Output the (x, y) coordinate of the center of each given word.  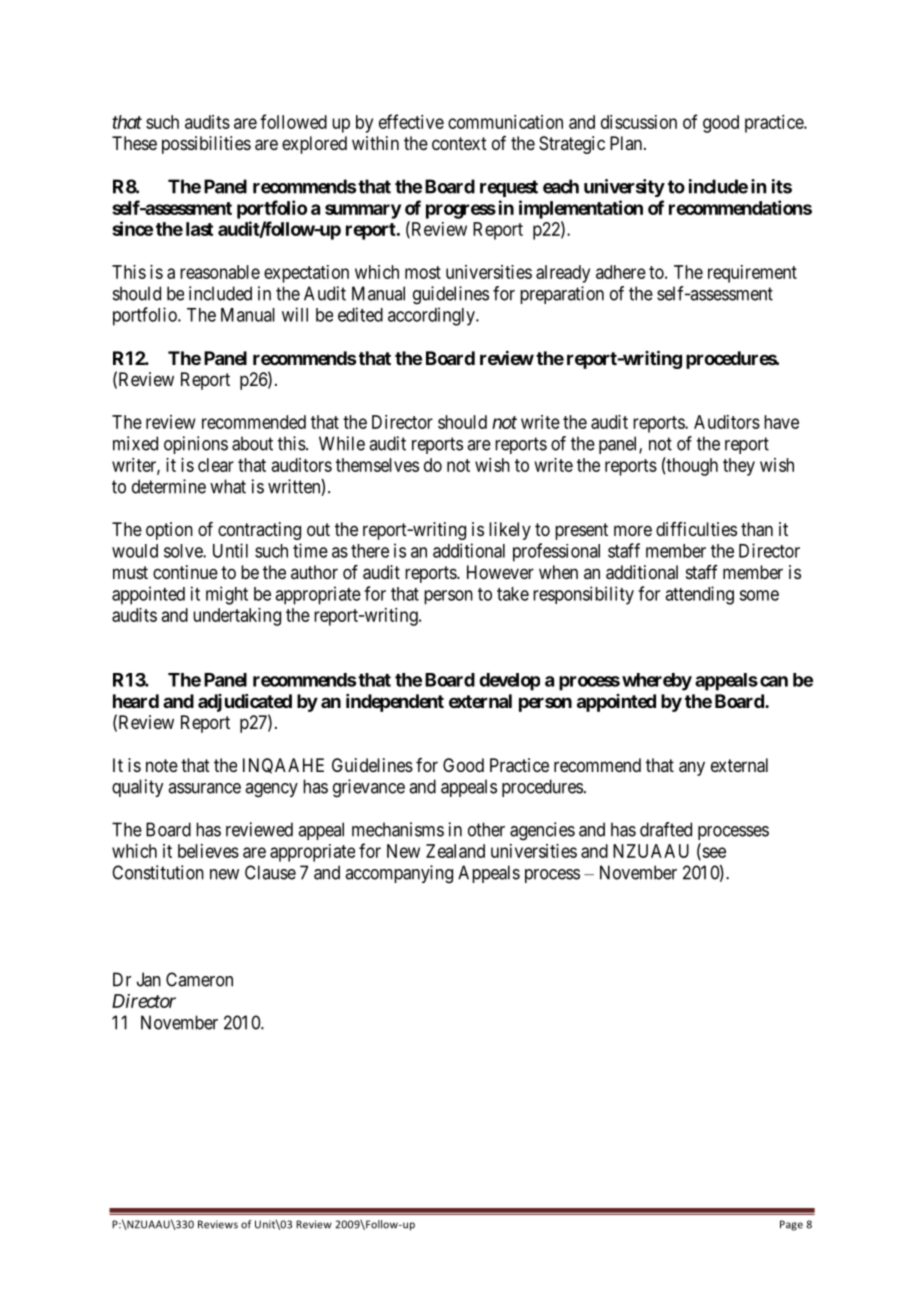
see (713, 853)
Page (791, 1225)
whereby (657, 682)
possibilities (206, 145)
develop (509, 682)
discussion (639, 122)
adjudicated (245, 703)
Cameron (199, 979)
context (459, 143)
